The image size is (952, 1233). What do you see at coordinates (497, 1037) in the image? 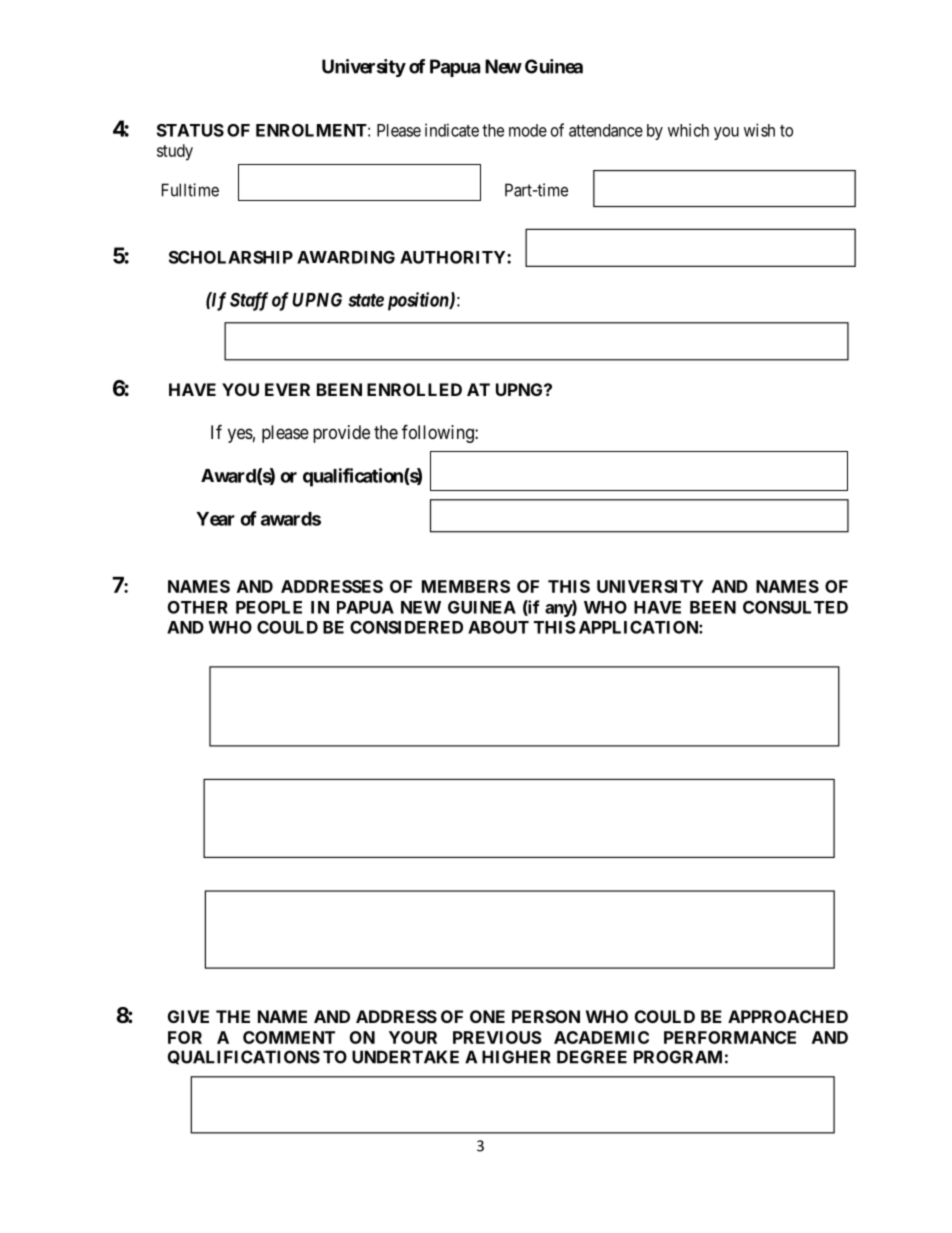
I see `PREVIOUS` at bounding box center [497, 1037].
